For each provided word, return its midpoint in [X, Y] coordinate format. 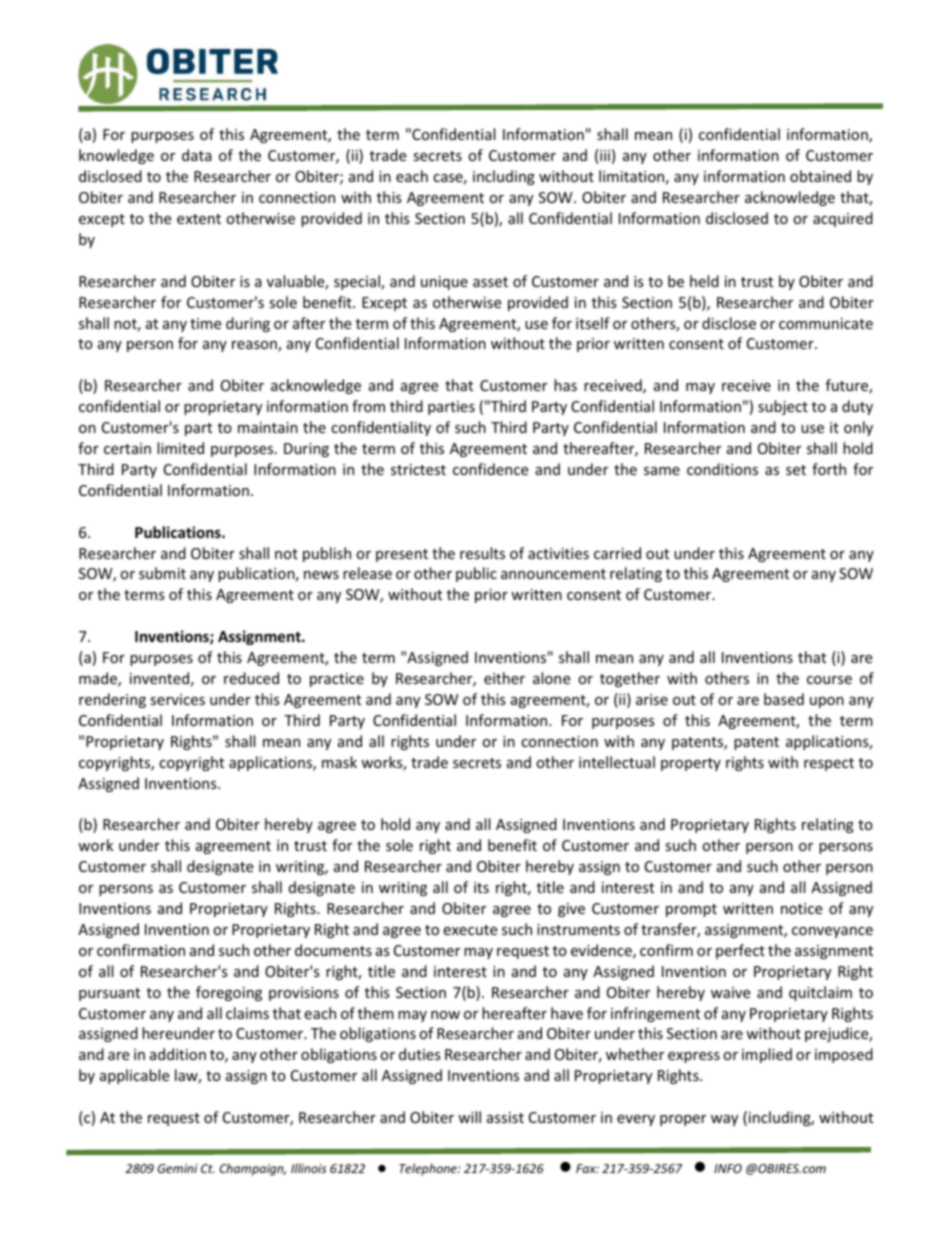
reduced [251, 678]
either [504, 678]
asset [490, 282]
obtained [820, 176]
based [784, 699]
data [197, 155]
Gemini [177, 1168]
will [469, 1117]
